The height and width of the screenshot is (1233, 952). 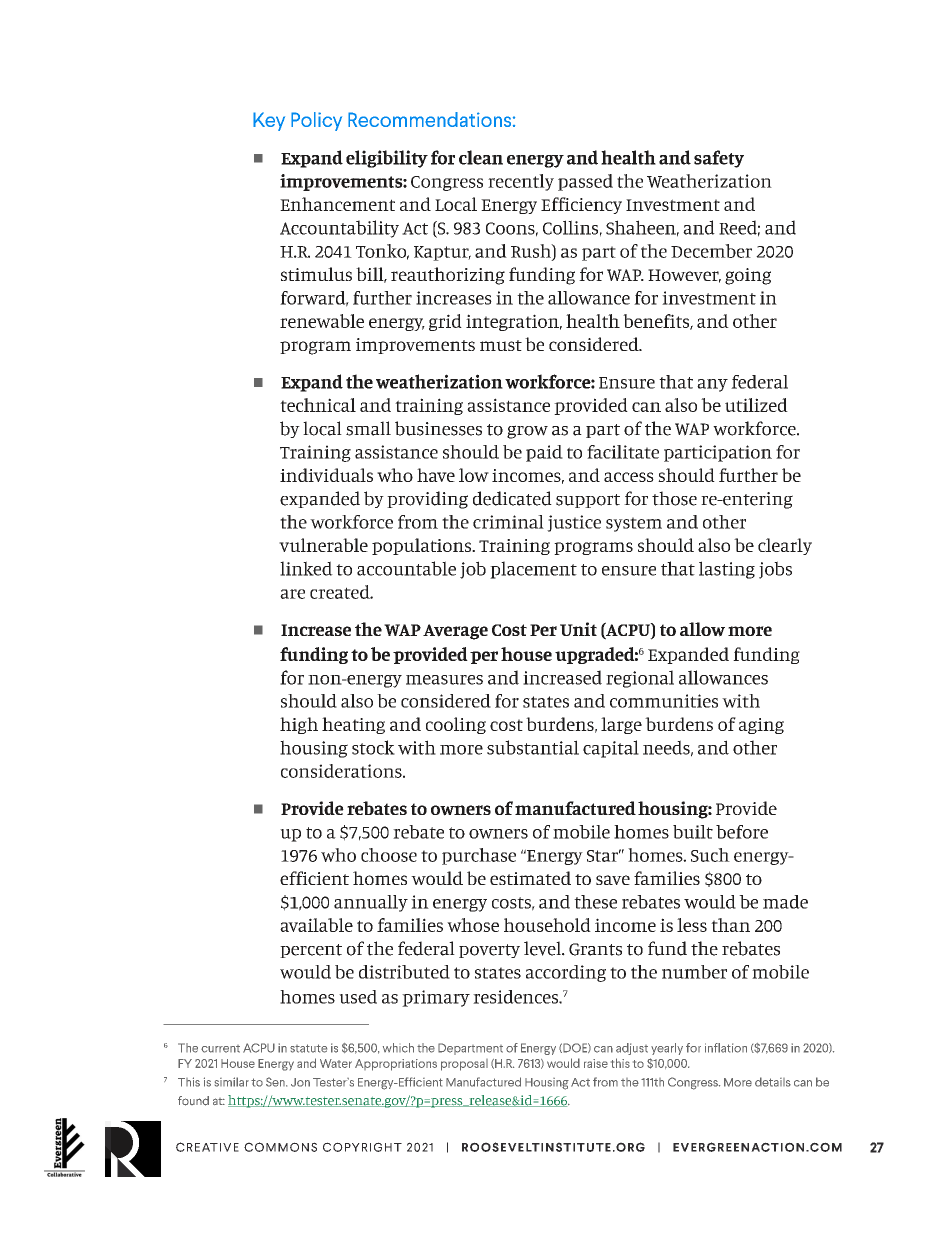 I want to click on high, so click(x=299, y=725).
